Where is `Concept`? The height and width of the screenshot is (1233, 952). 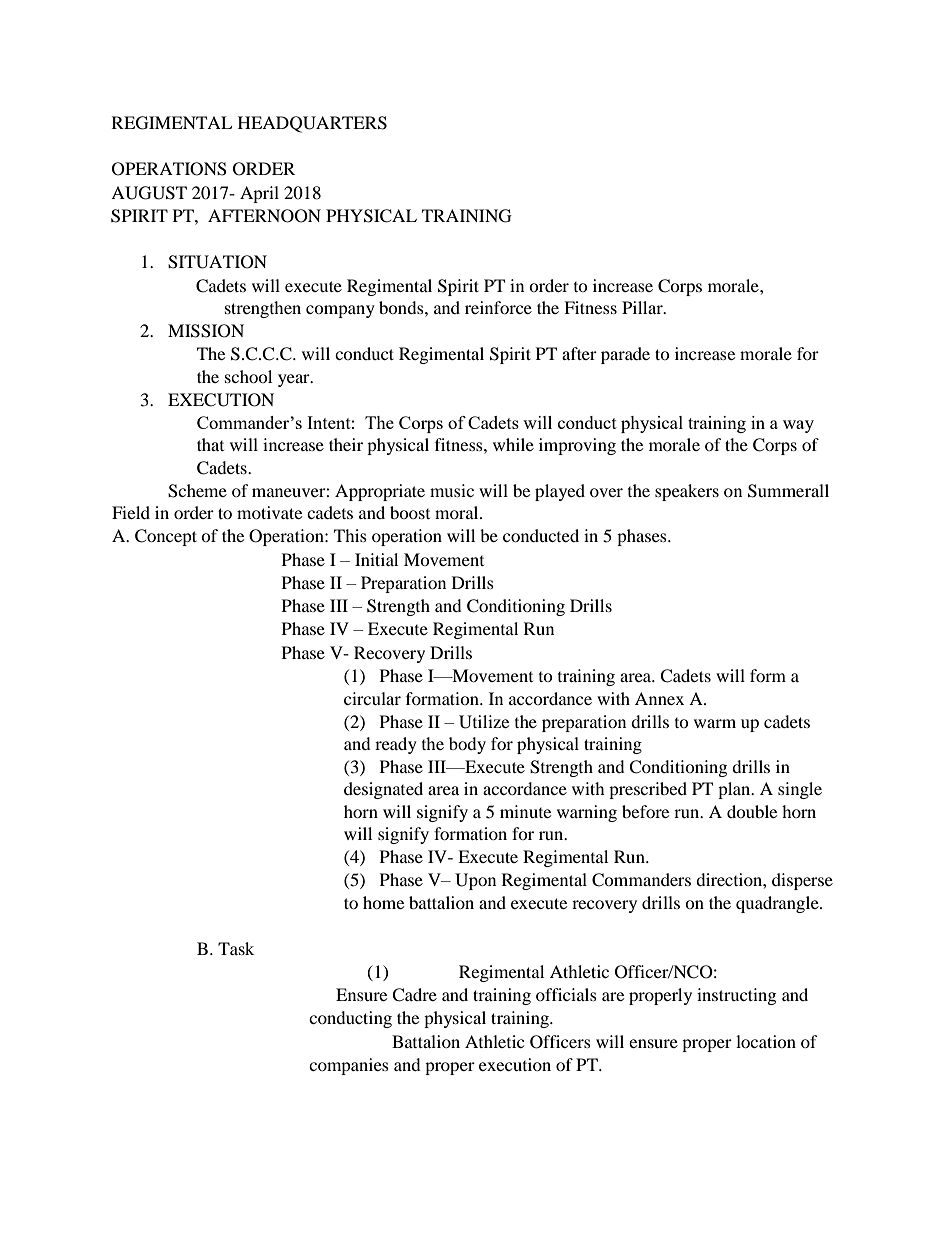
Concept is located at coordinates (166, 537).
